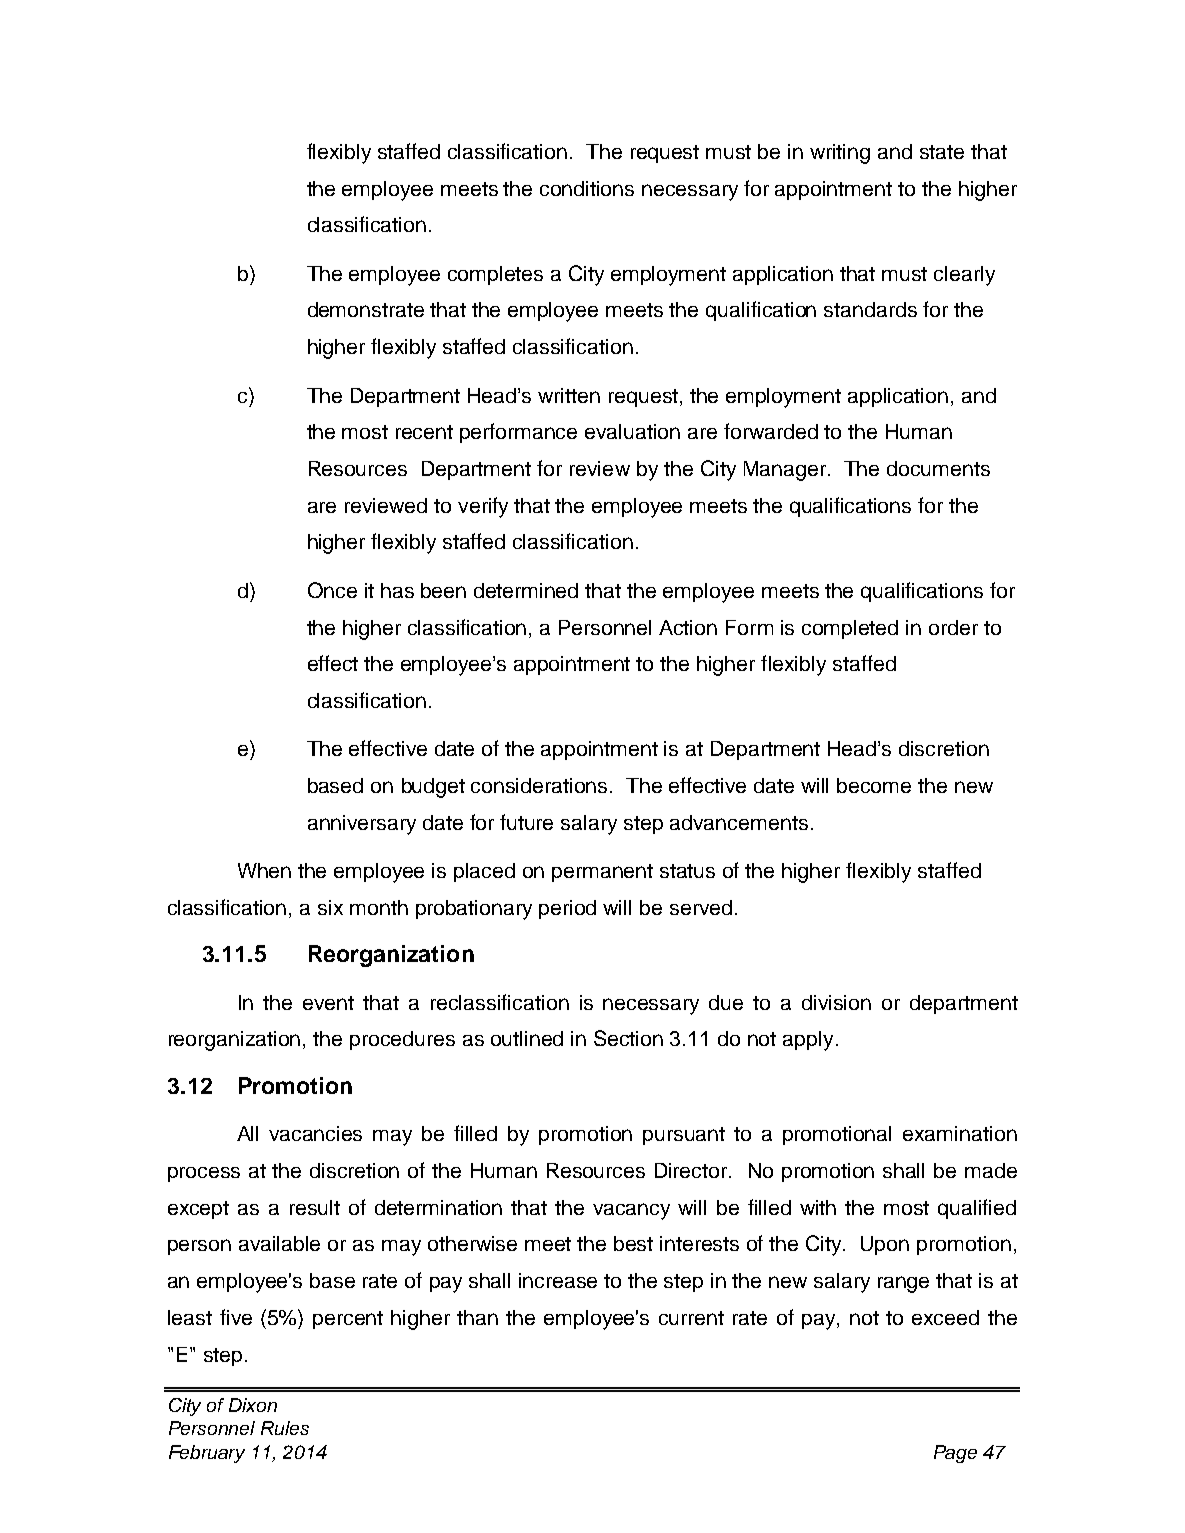 The height and width of the page is (1533, 1185). I want to click on evaluation, so click(632, 431).
